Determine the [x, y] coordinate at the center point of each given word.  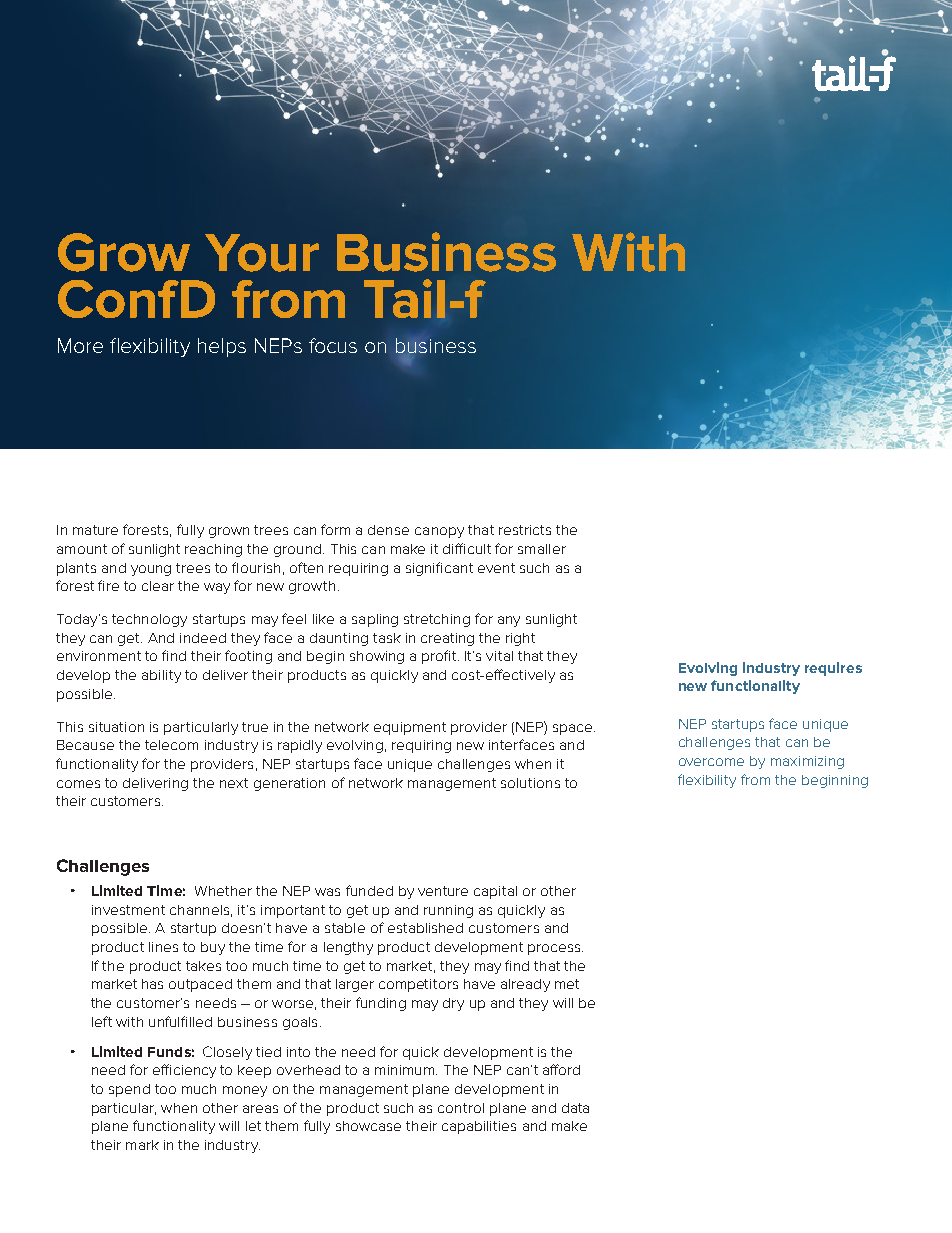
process [555, 949]
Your [262, 253]
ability [161, 676]
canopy [439, 532]
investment [128, 910]
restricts [525, 530]
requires [833, 669]
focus [333, 345]
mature [95, 530]
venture [443, 891]
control [461, 1108]
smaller [542, 549]
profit [440, 657]
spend [129, 1090]
